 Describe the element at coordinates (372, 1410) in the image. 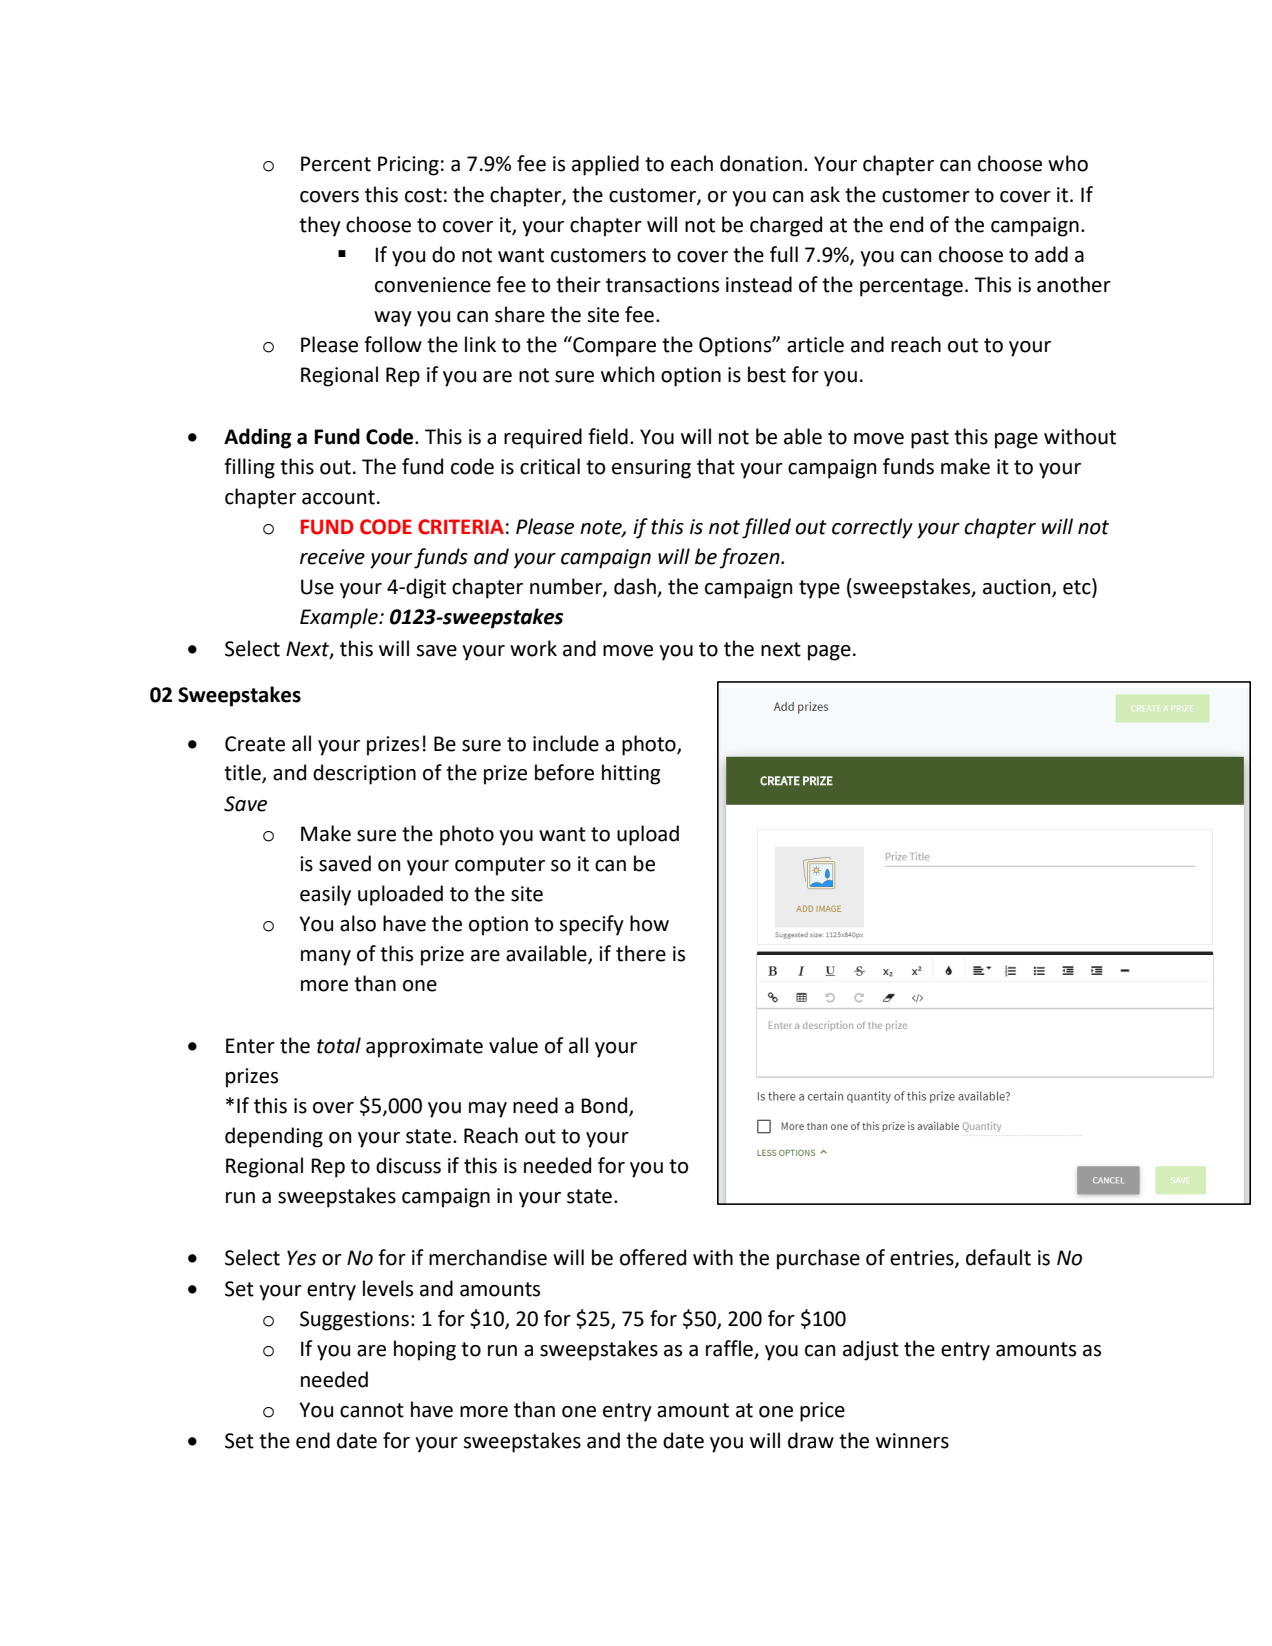

I see `cannot` at that location.
